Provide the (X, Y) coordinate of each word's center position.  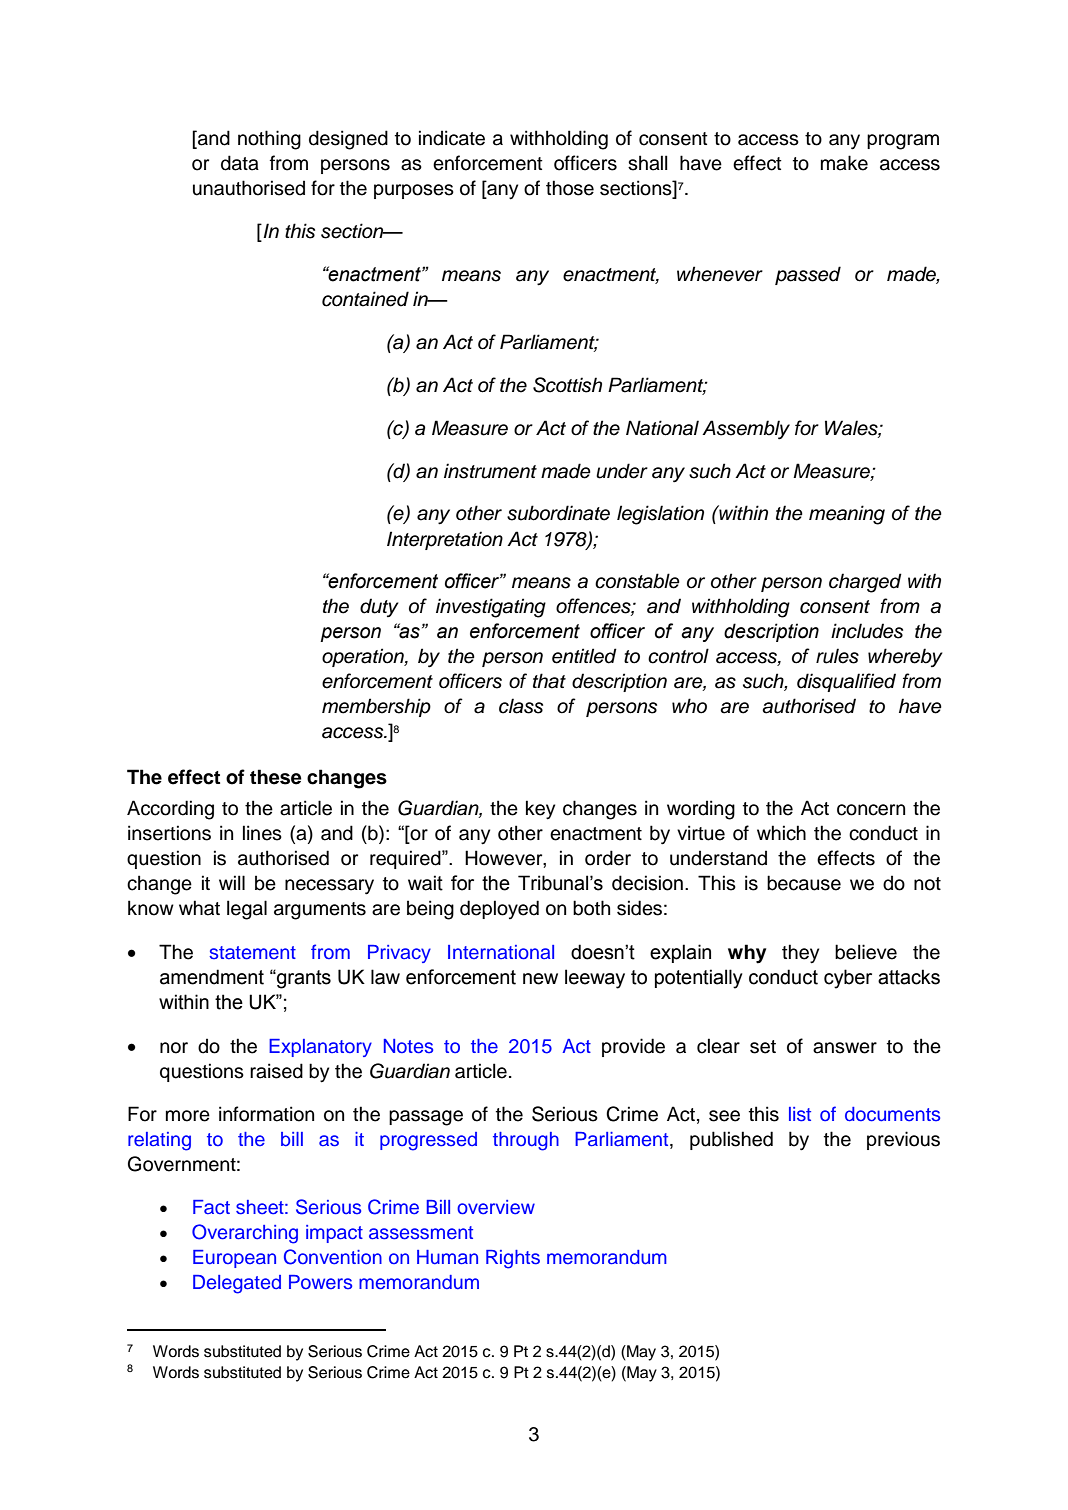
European (234, 1259)
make (844, 163)
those (570, 188)
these (275, 777)
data (240, 163)
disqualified (846, 682)
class (521, 706)
